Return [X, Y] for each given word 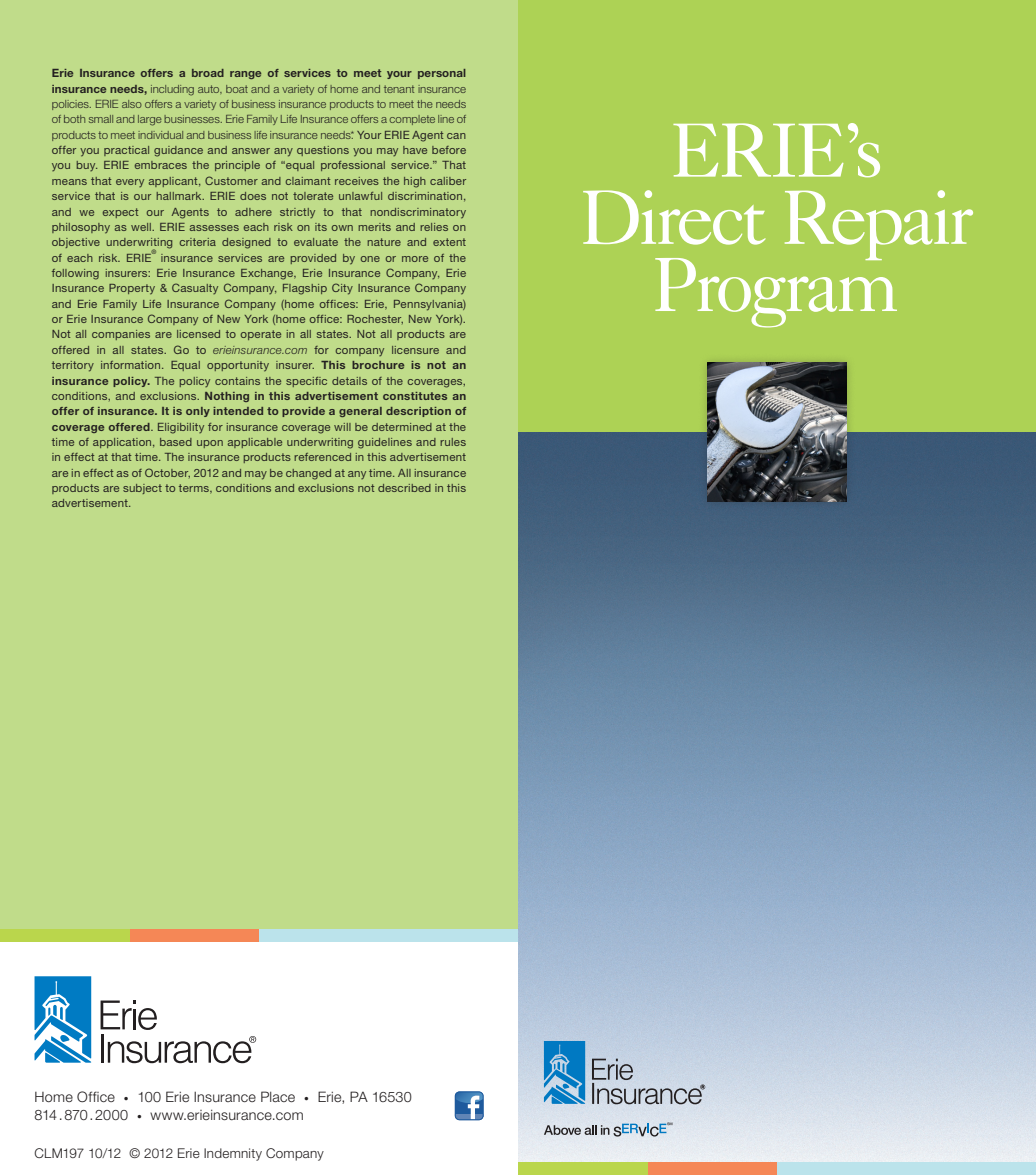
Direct [674, 217]
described [404, 488]
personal [442, 74]
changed [308, 474]
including [172, 90]
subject [142, 489]
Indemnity [233, 1154]
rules [453, 442]
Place [278, 1096]
